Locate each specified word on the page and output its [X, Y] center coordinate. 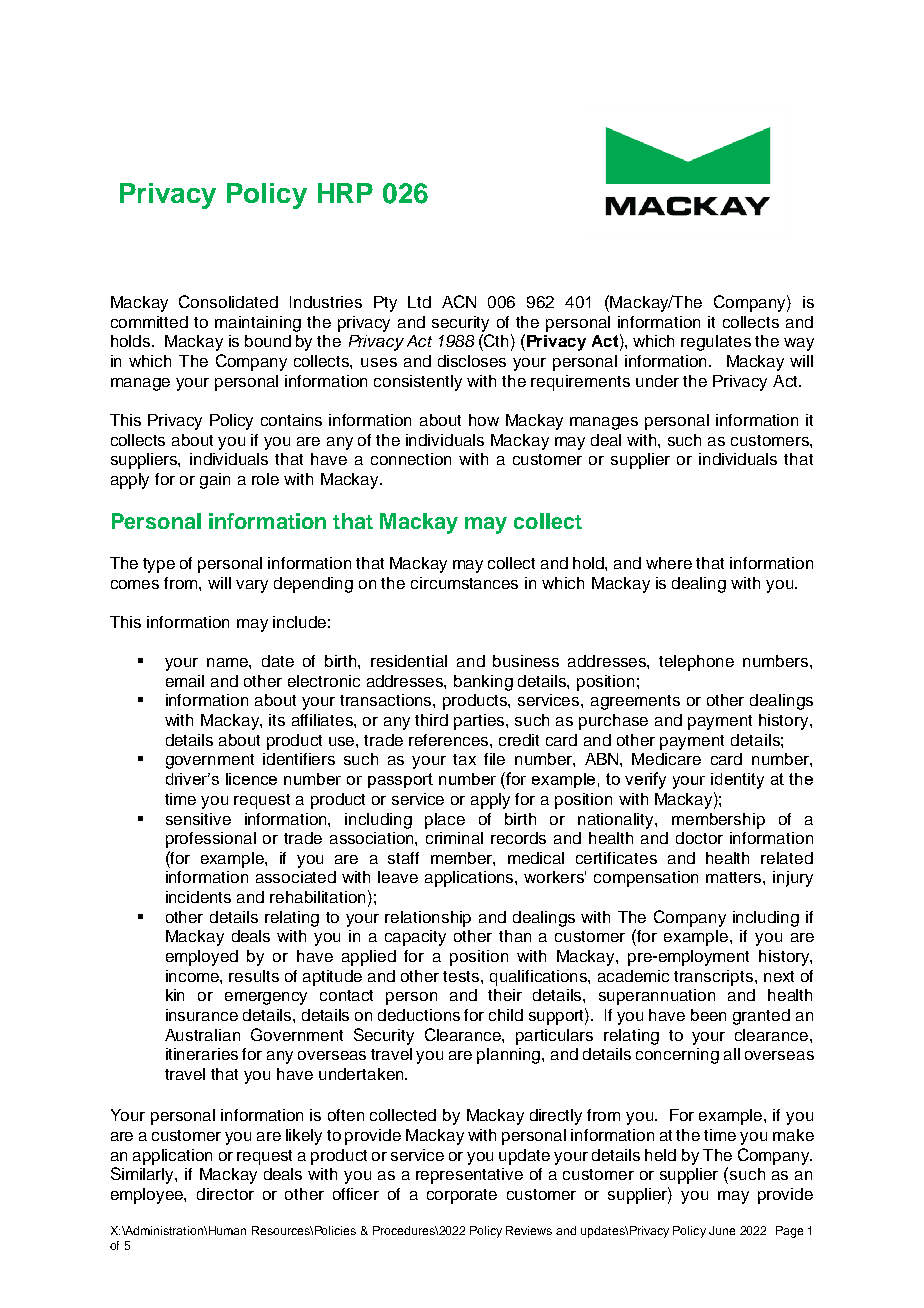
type [159, 565]
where [669, 563]
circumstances [464, 583]
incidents [198, 897]
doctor [699, 838]
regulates [716, 343]
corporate [462, 1196]
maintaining [258, 324]
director [225, 1194]
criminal [454, 838]
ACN [459, 301]
